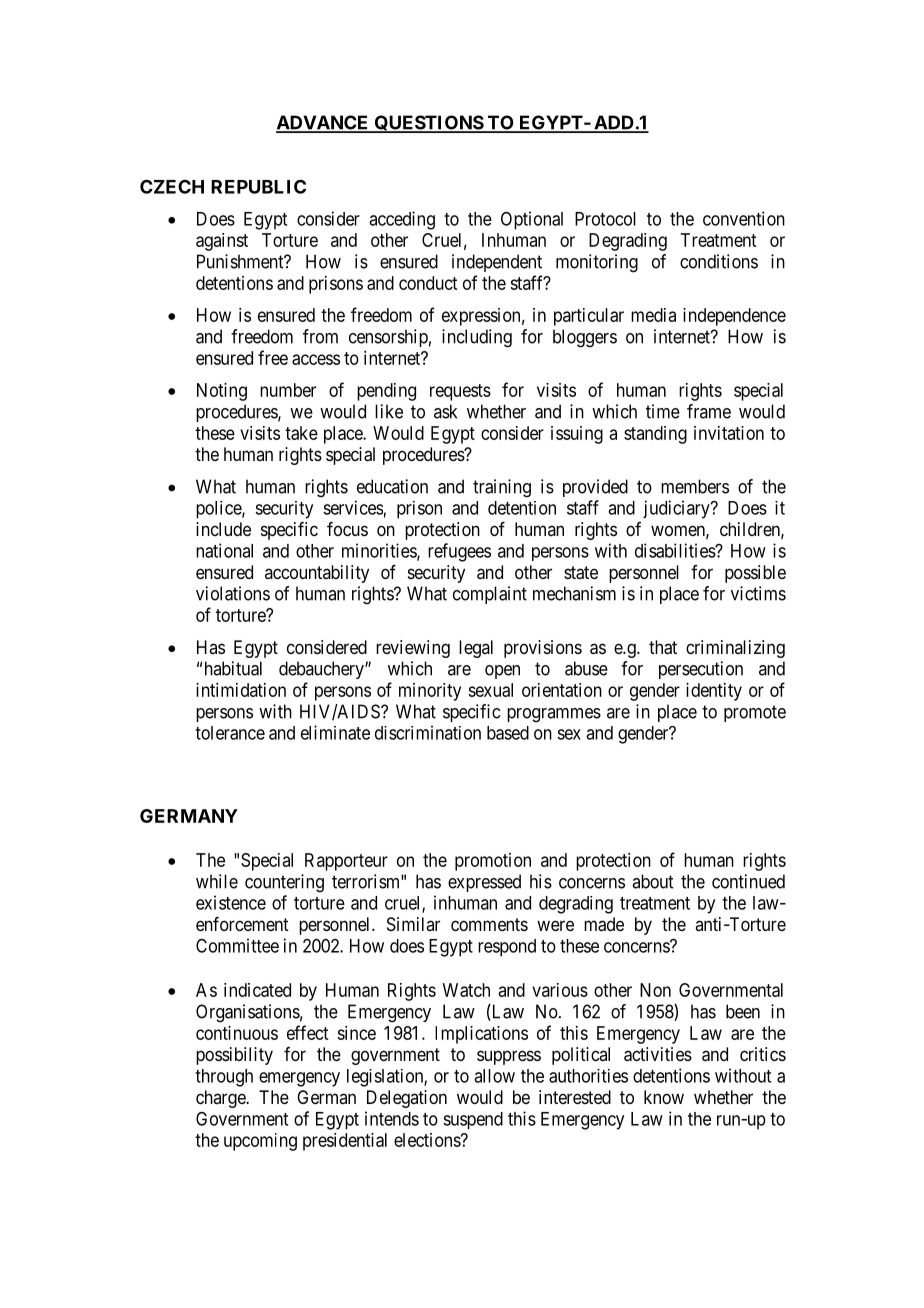 The width and height of the page is (924, 1308). What do you see at coordinates (233, 593) in the page?
I see `violations` at bounding box center [233, 593].
